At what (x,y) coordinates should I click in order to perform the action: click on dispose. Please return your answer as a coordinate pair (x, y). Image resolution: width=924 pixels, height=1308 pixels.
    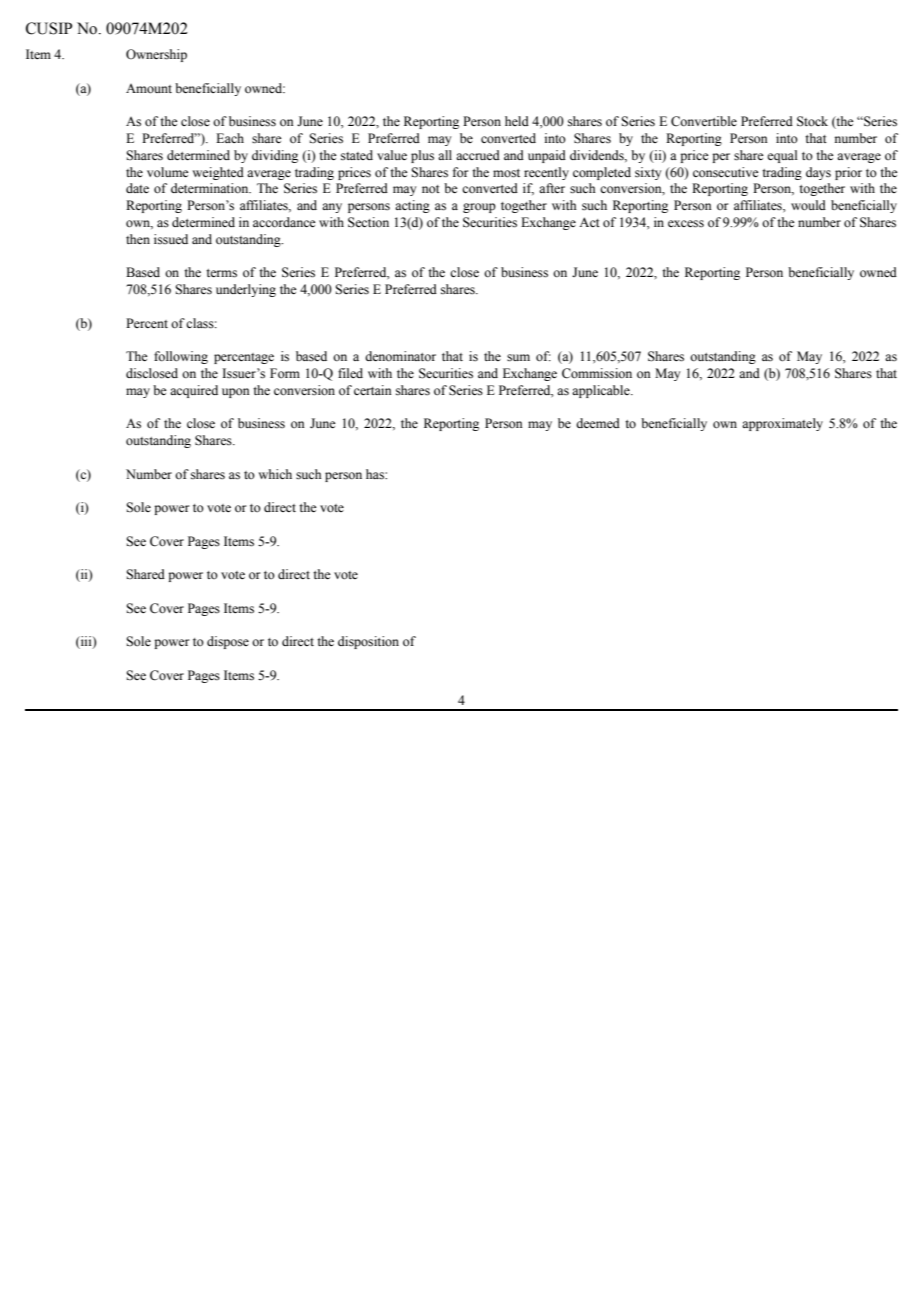
    Looking at the image, I should click on (228, 642).
